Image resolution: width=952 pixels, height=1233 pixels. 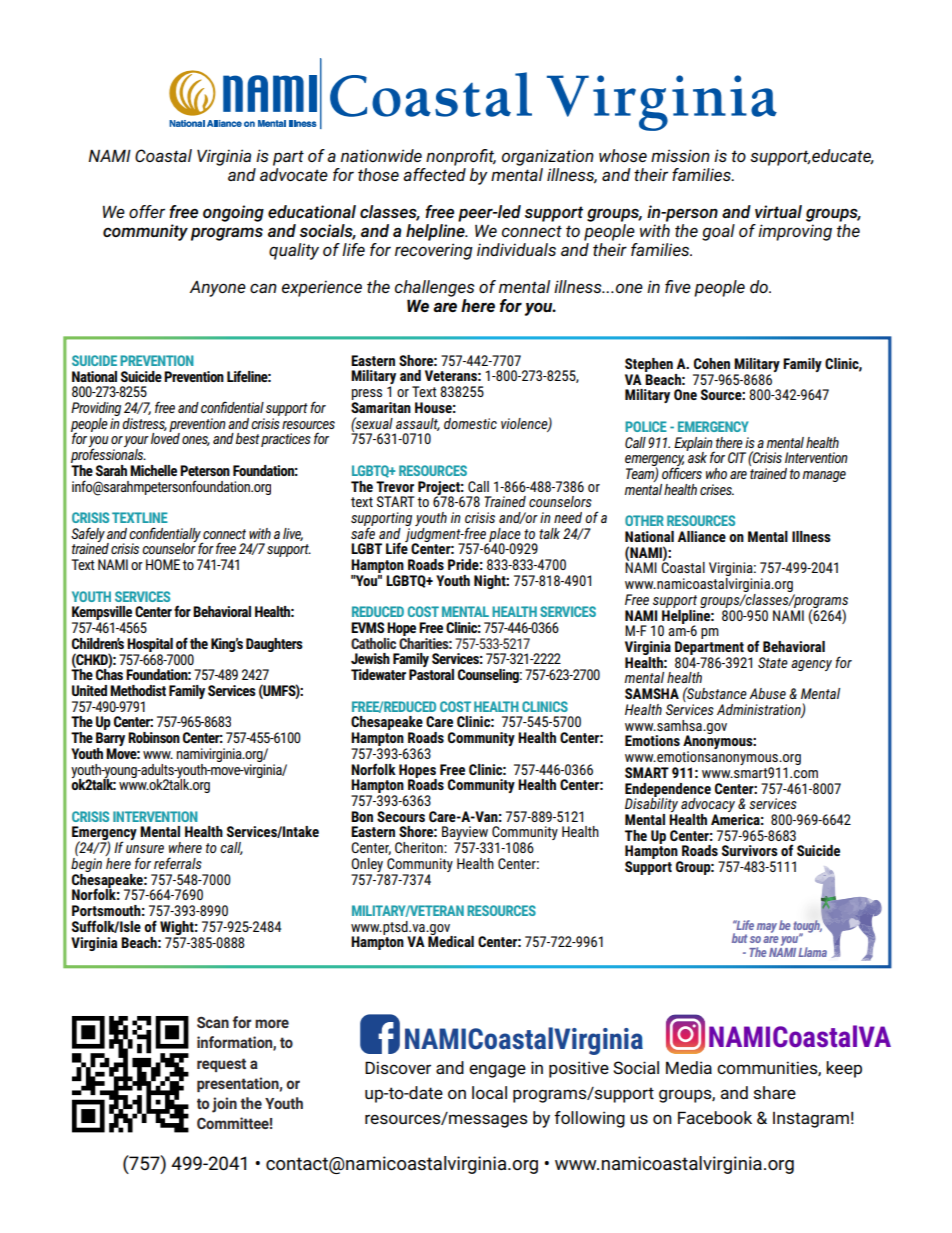 I want to click on join, so click(x=224, y=1105).
